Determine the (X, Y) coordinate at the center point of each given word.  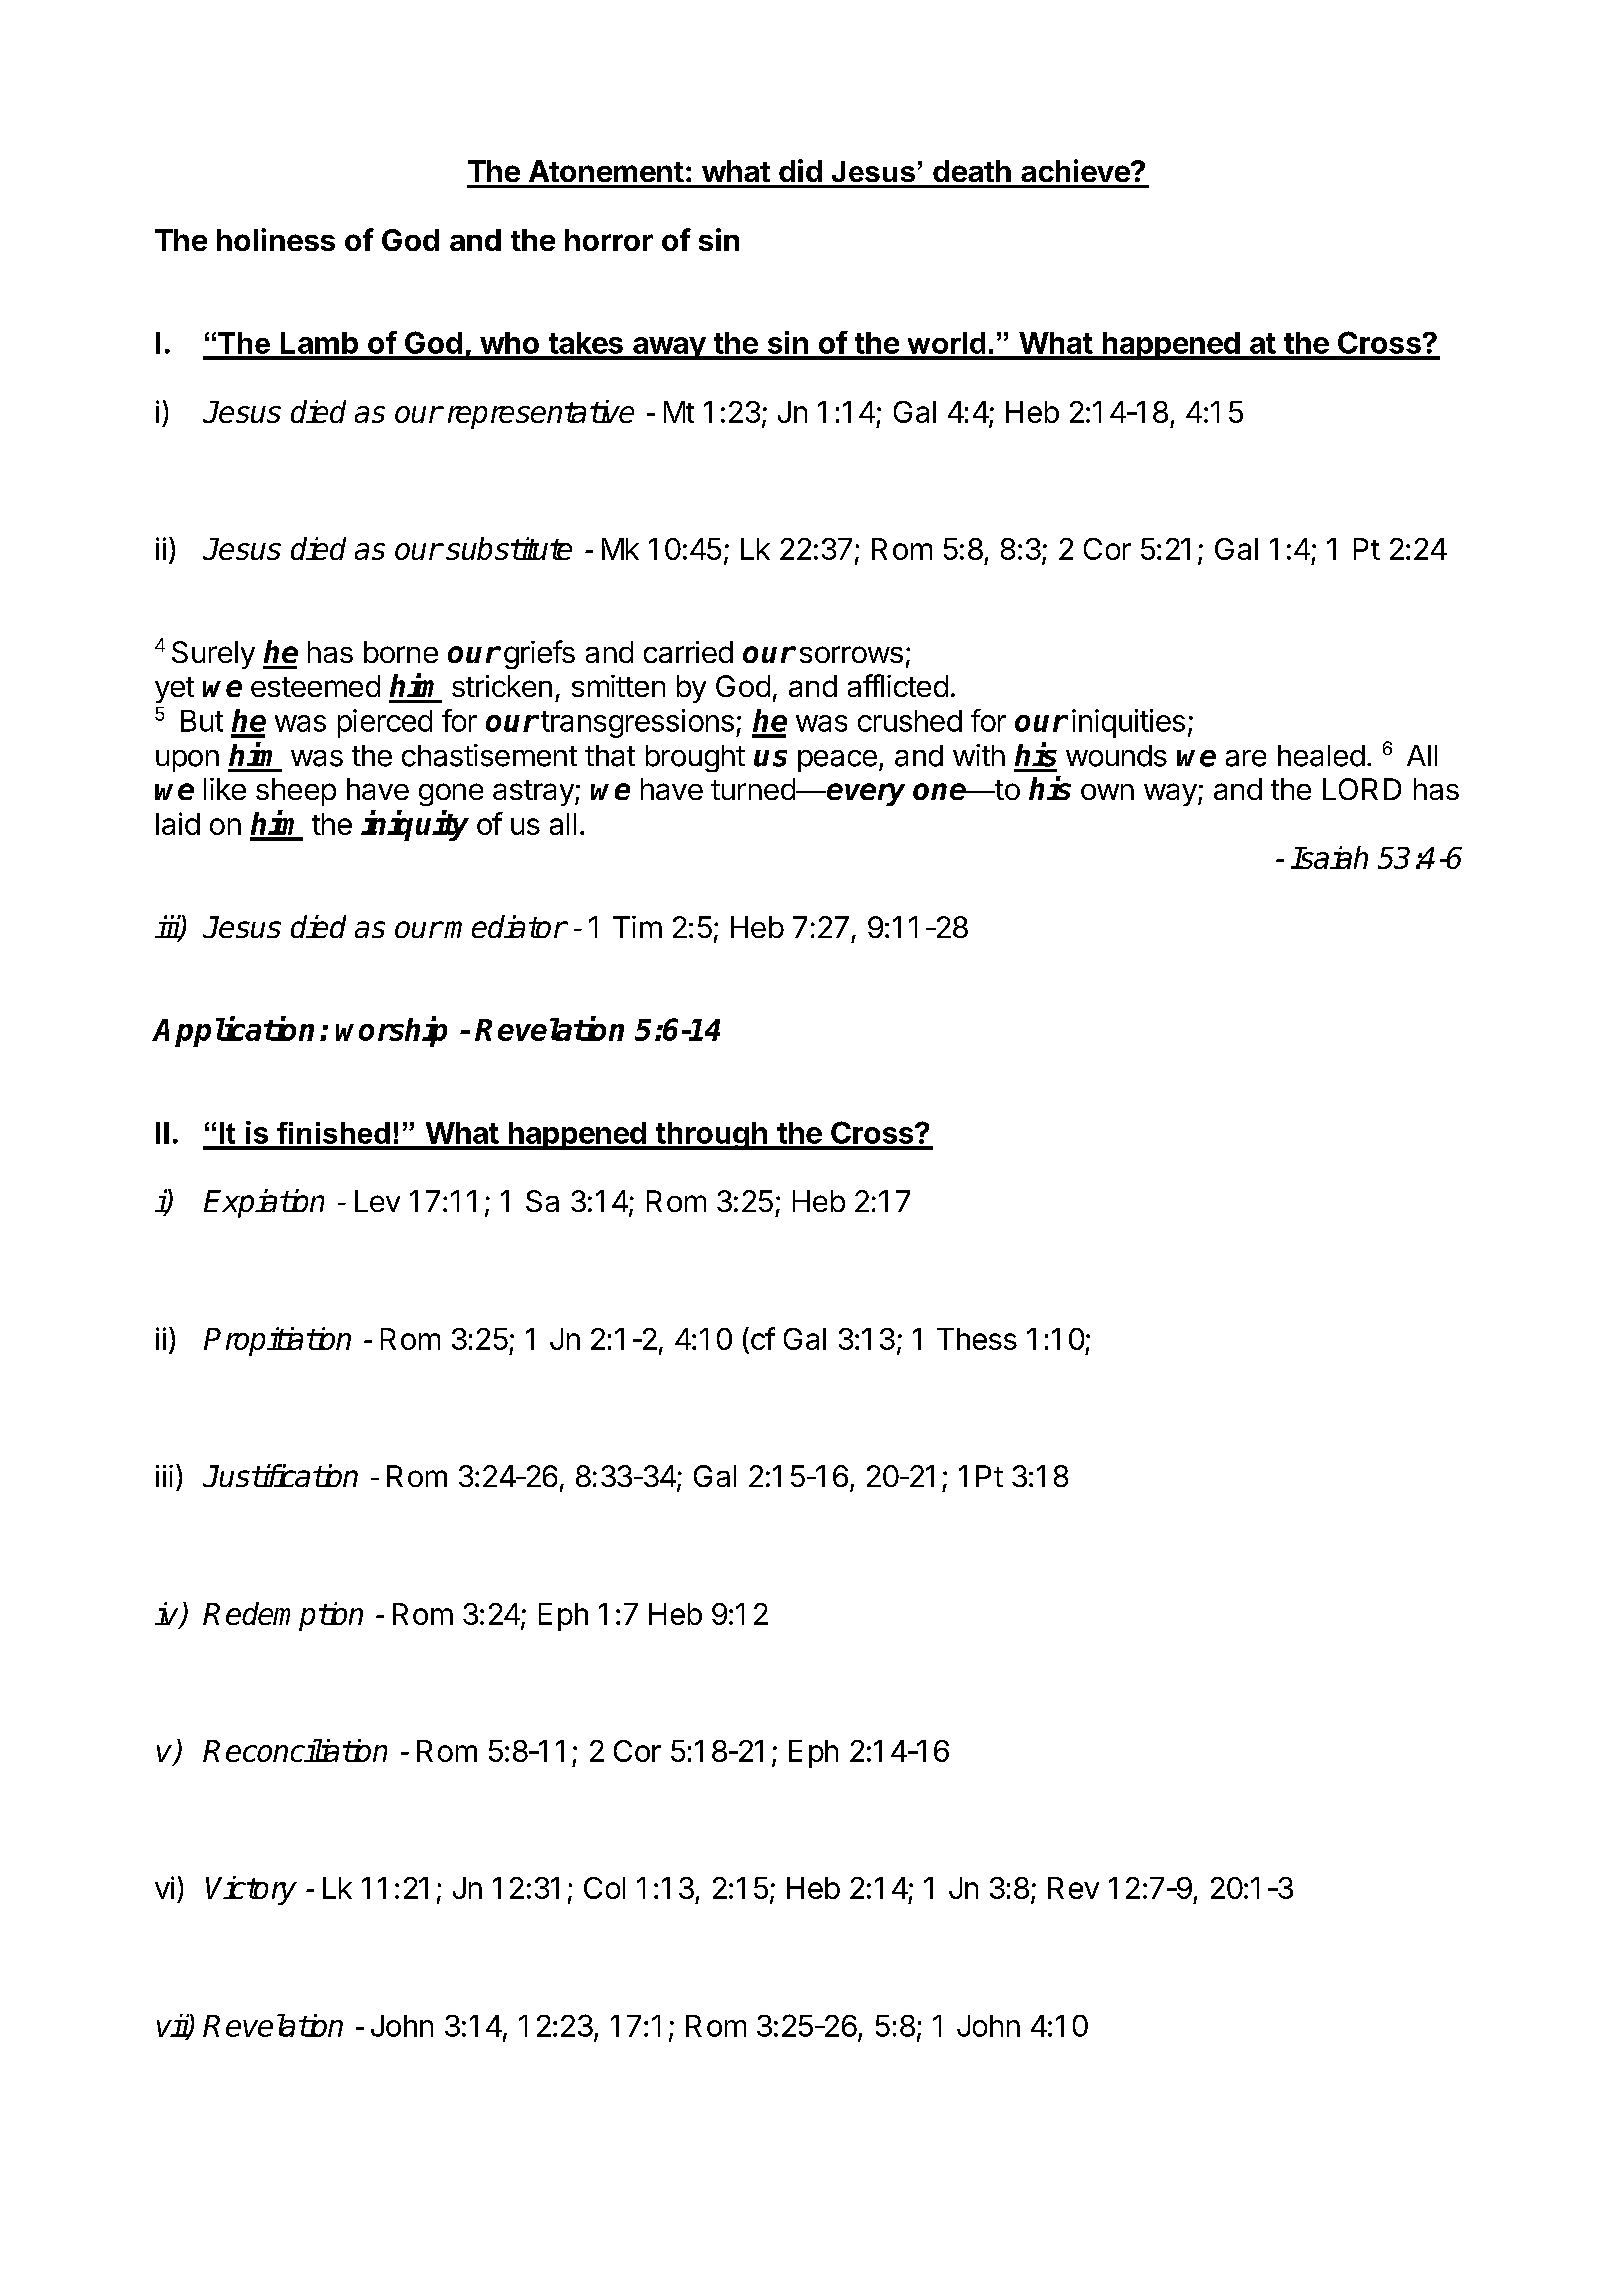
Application (233, 1031)
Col (604, 1888)
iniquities (1130, 723)
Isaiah (1329, 857)
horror (609, 240)
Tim (637, 927)
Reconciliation (295, 1750)
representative (541, 414)
